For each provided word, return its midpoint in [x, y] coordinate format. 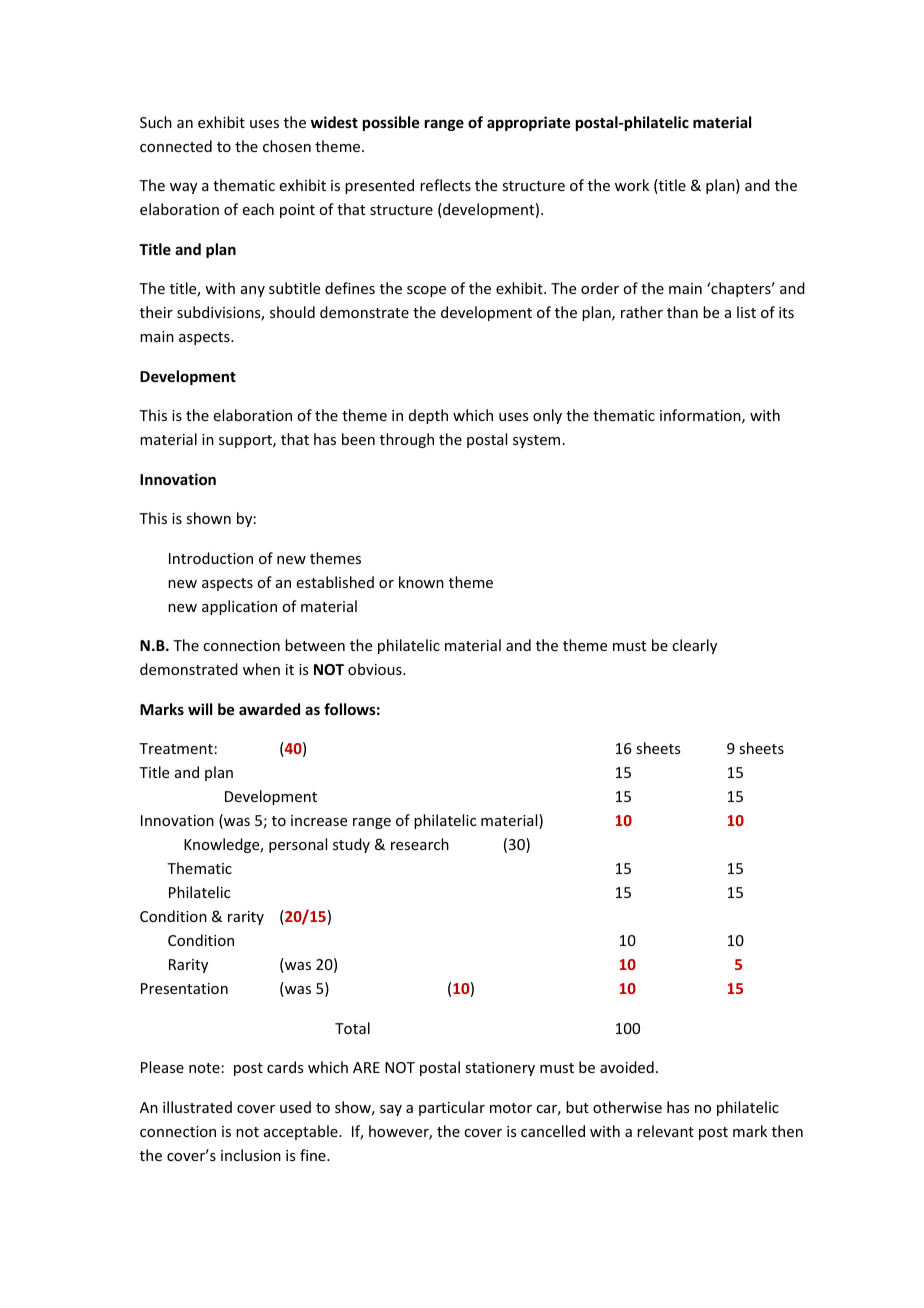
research [420, 844]
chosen [287, 146]
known [421, 582]
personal [298, 845]
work [632, 185]
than [682, 312]
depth [428, 416]
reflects [445, 185]
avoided [627, 1067]
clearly [694, 646]
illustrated [197, 1107]
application [239, 607]
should [292, 312]
